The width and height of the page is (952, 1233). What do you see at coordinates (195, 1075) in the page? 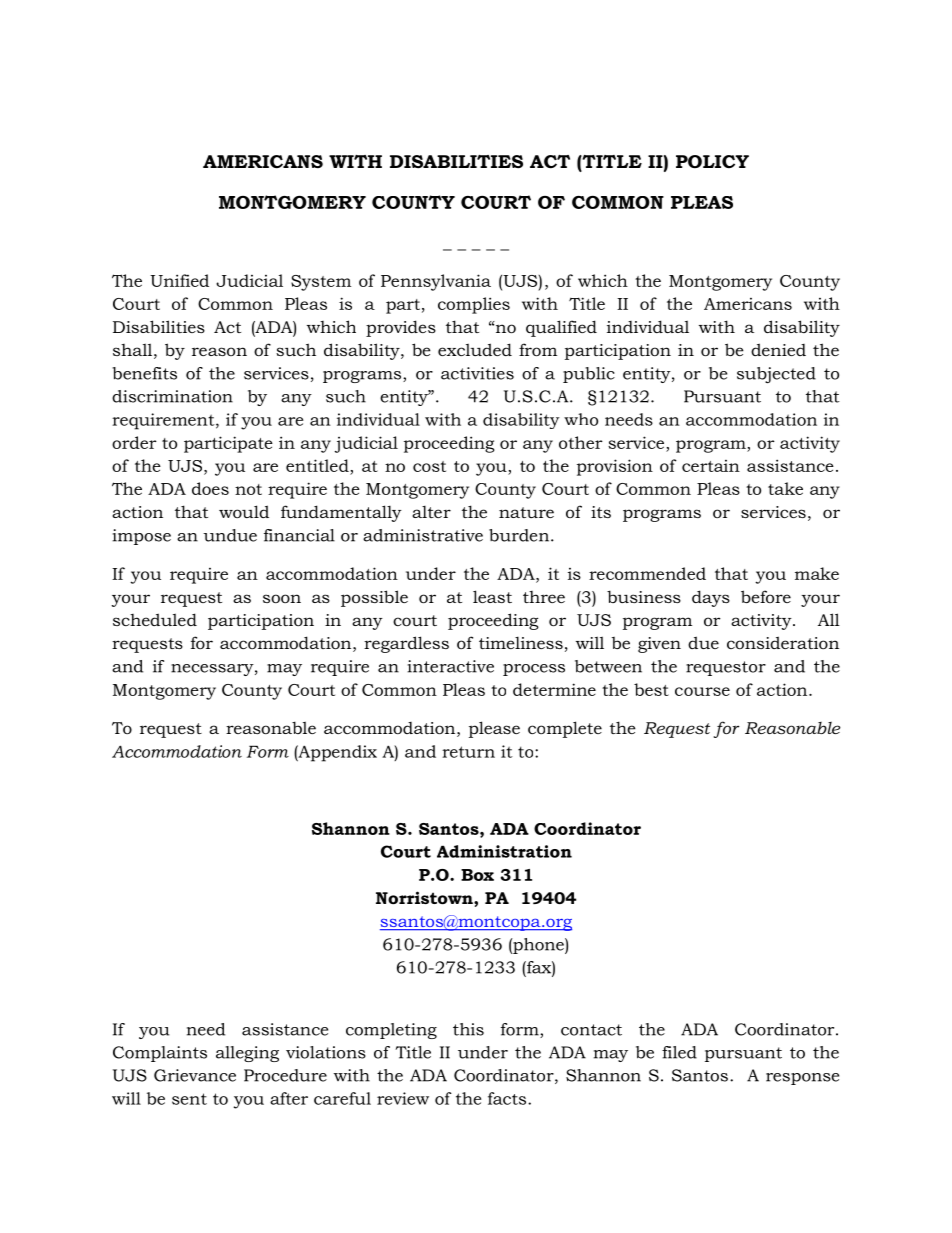
I see `Grievance` at bounding box center [195, 1075].
